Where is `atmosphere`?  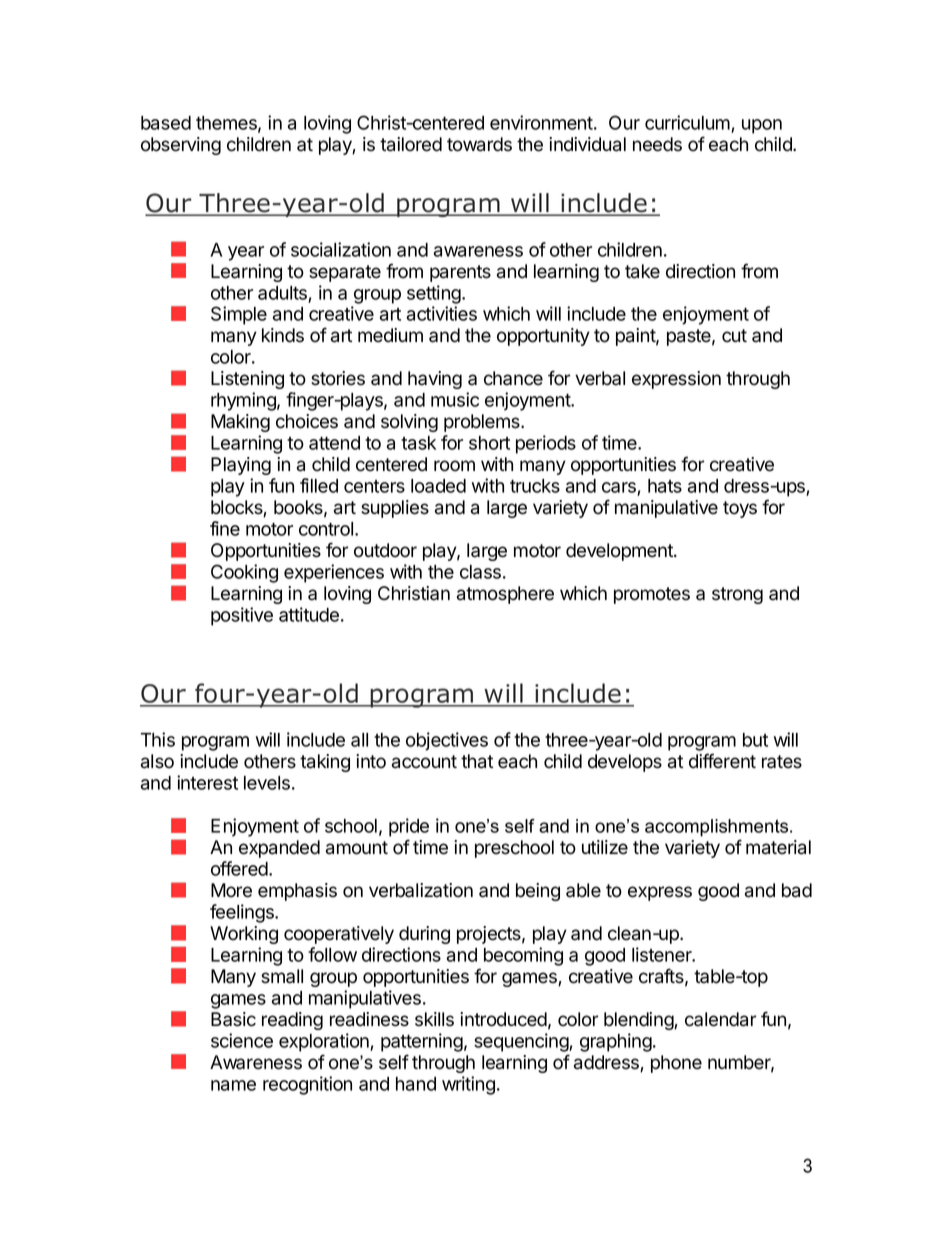 atmosphere is located at coordinates (505, 595).
